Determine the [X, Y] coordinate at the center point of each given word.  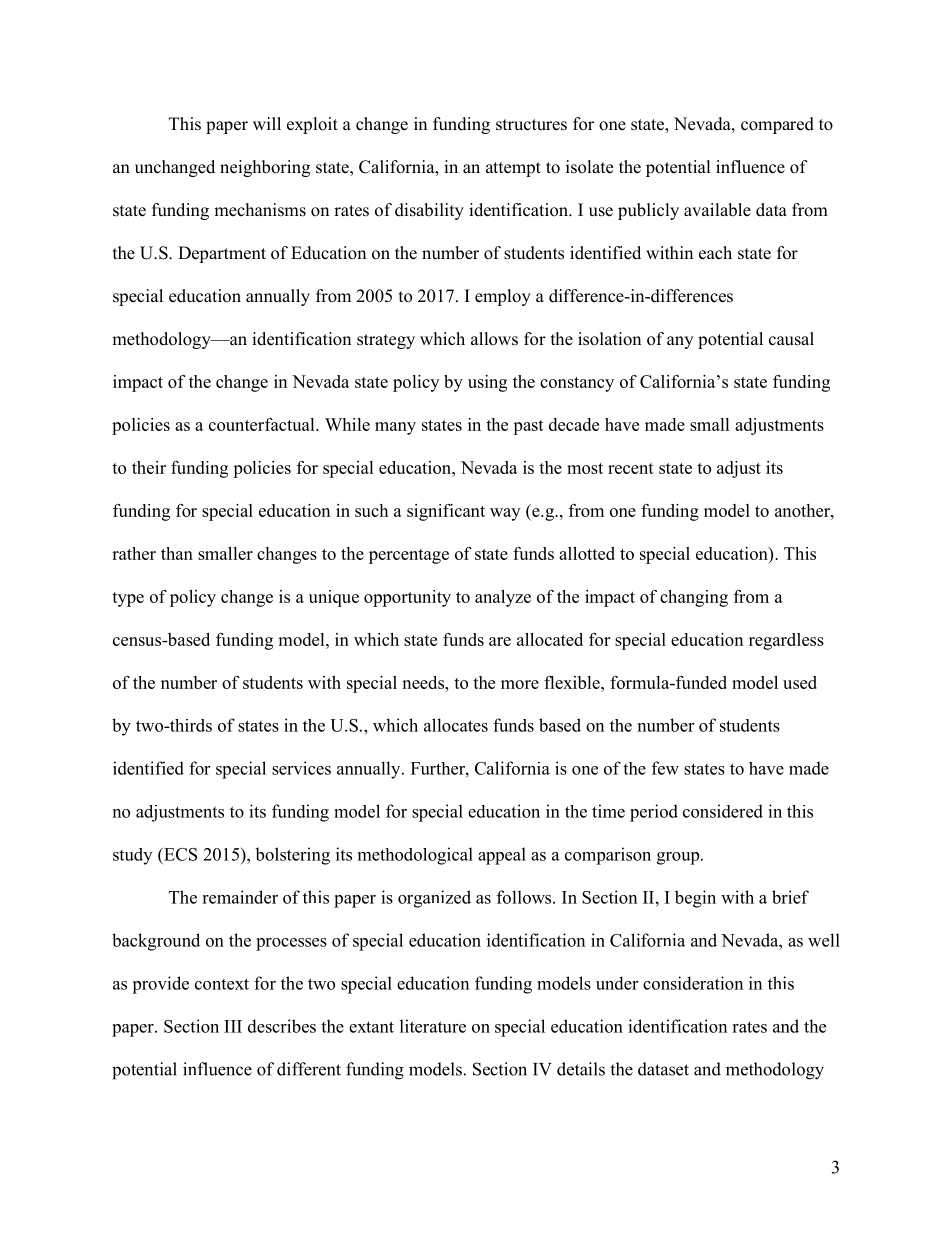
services [301, 768]
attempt [513, 169]
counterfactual [263, 424]
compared [777, 125]
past [528, 427]
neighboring [265, 168]
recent [631, 468]
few [665, 768]
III [233, 1026]
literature [433, 1026]
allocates [456, 725]
